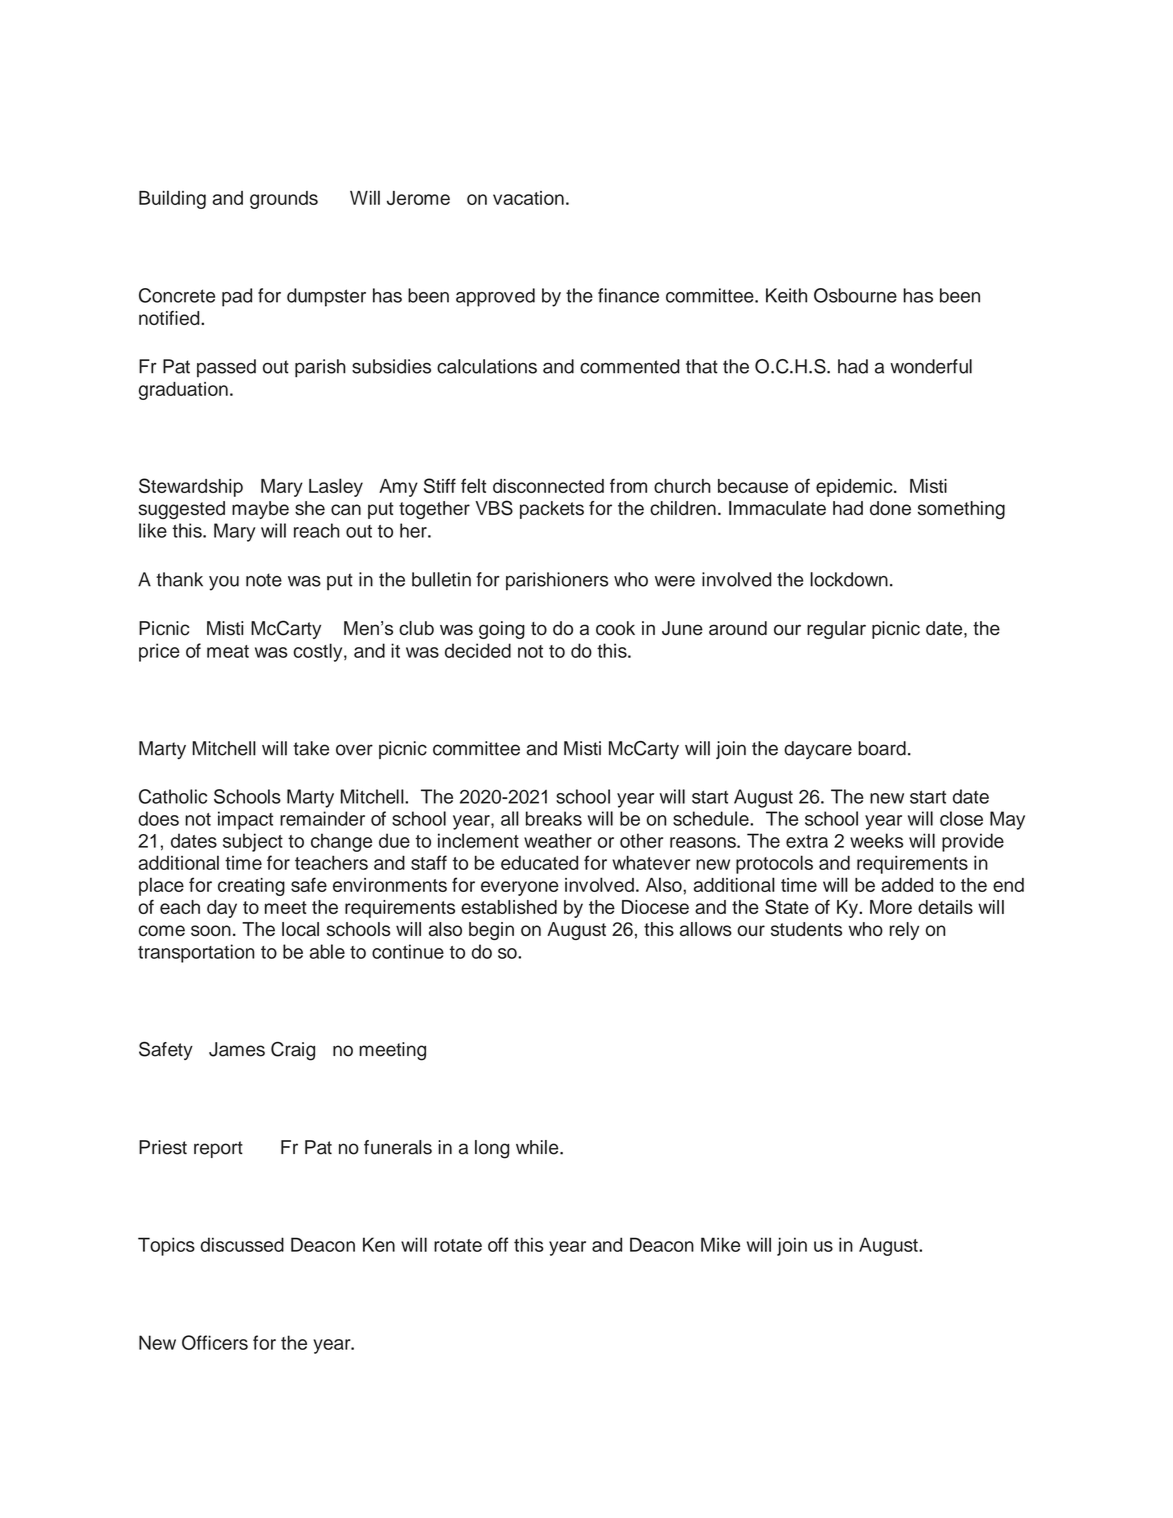 Image resolution: width=1173 pixels, height=1518 pixels. What do you see at coordinates (528, 198) in the screenshot?
I see `vacation` at bounding box center [528, 198].
